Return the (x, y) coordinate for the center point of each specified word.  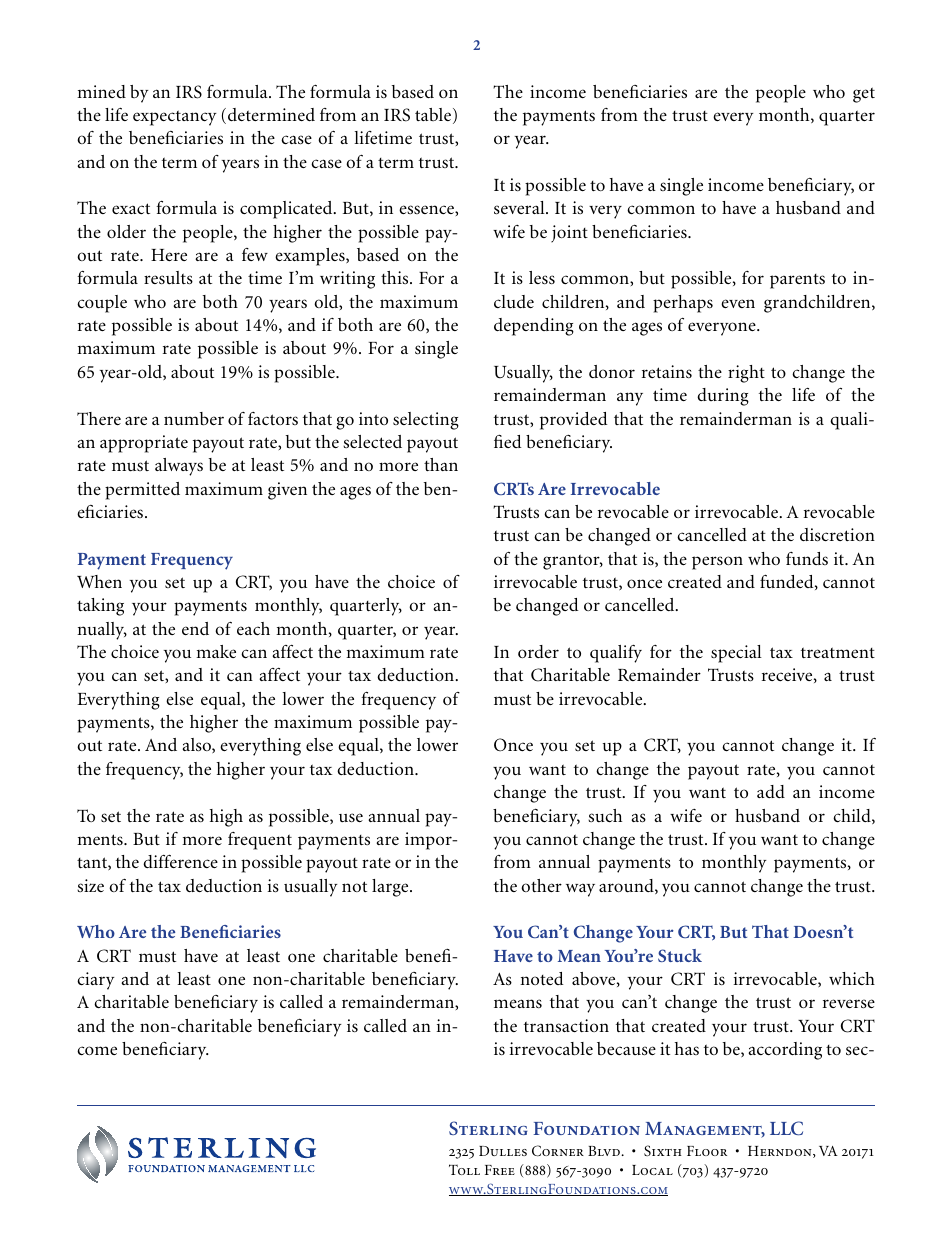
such (605, 815)
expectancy (175, 118)
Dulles (503, 1151)
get (864, 95)
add (771, 791)
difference (180, 861)
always (179, 467)
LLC (786, 1128)
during (723, 397)
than (441, 464)
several (520, 208)
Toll (464, 1169)
